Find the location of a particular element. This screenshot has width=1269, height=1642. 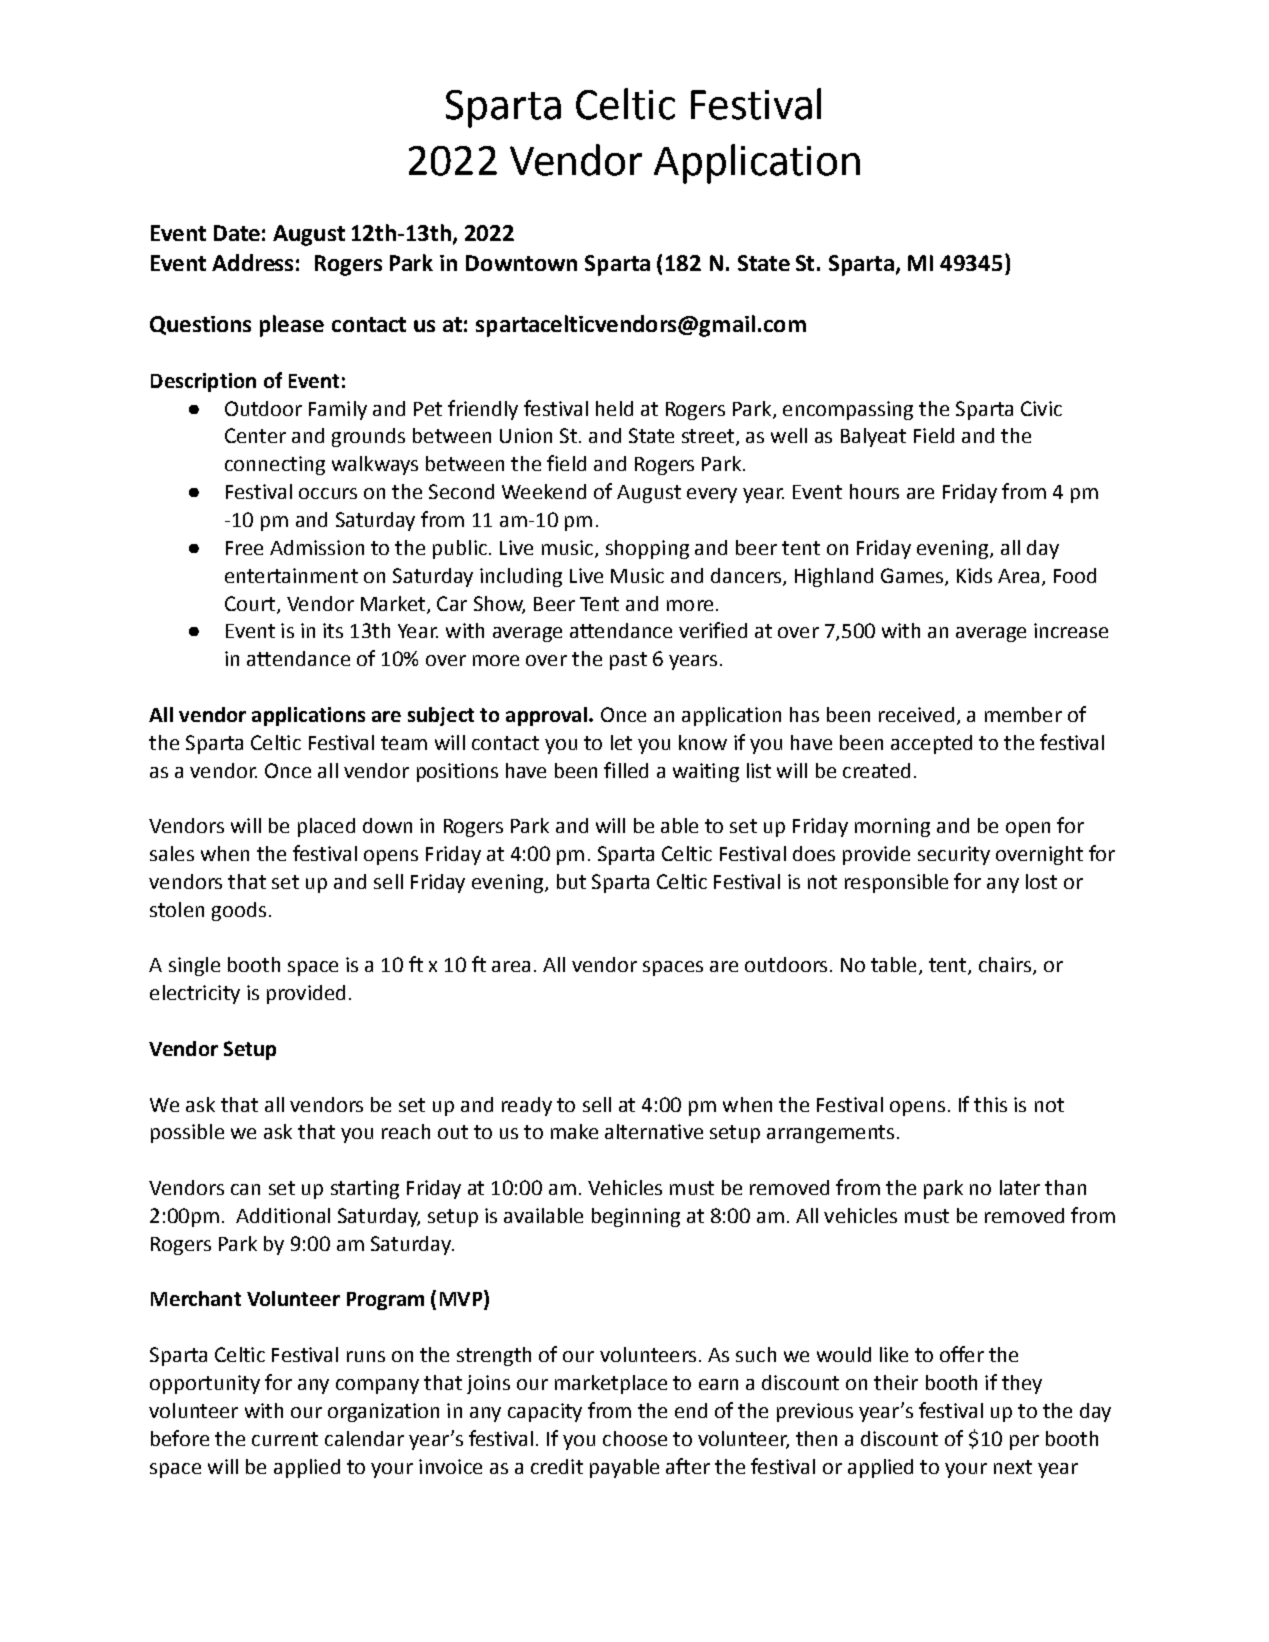

held is located at coordinates (614, 408).
